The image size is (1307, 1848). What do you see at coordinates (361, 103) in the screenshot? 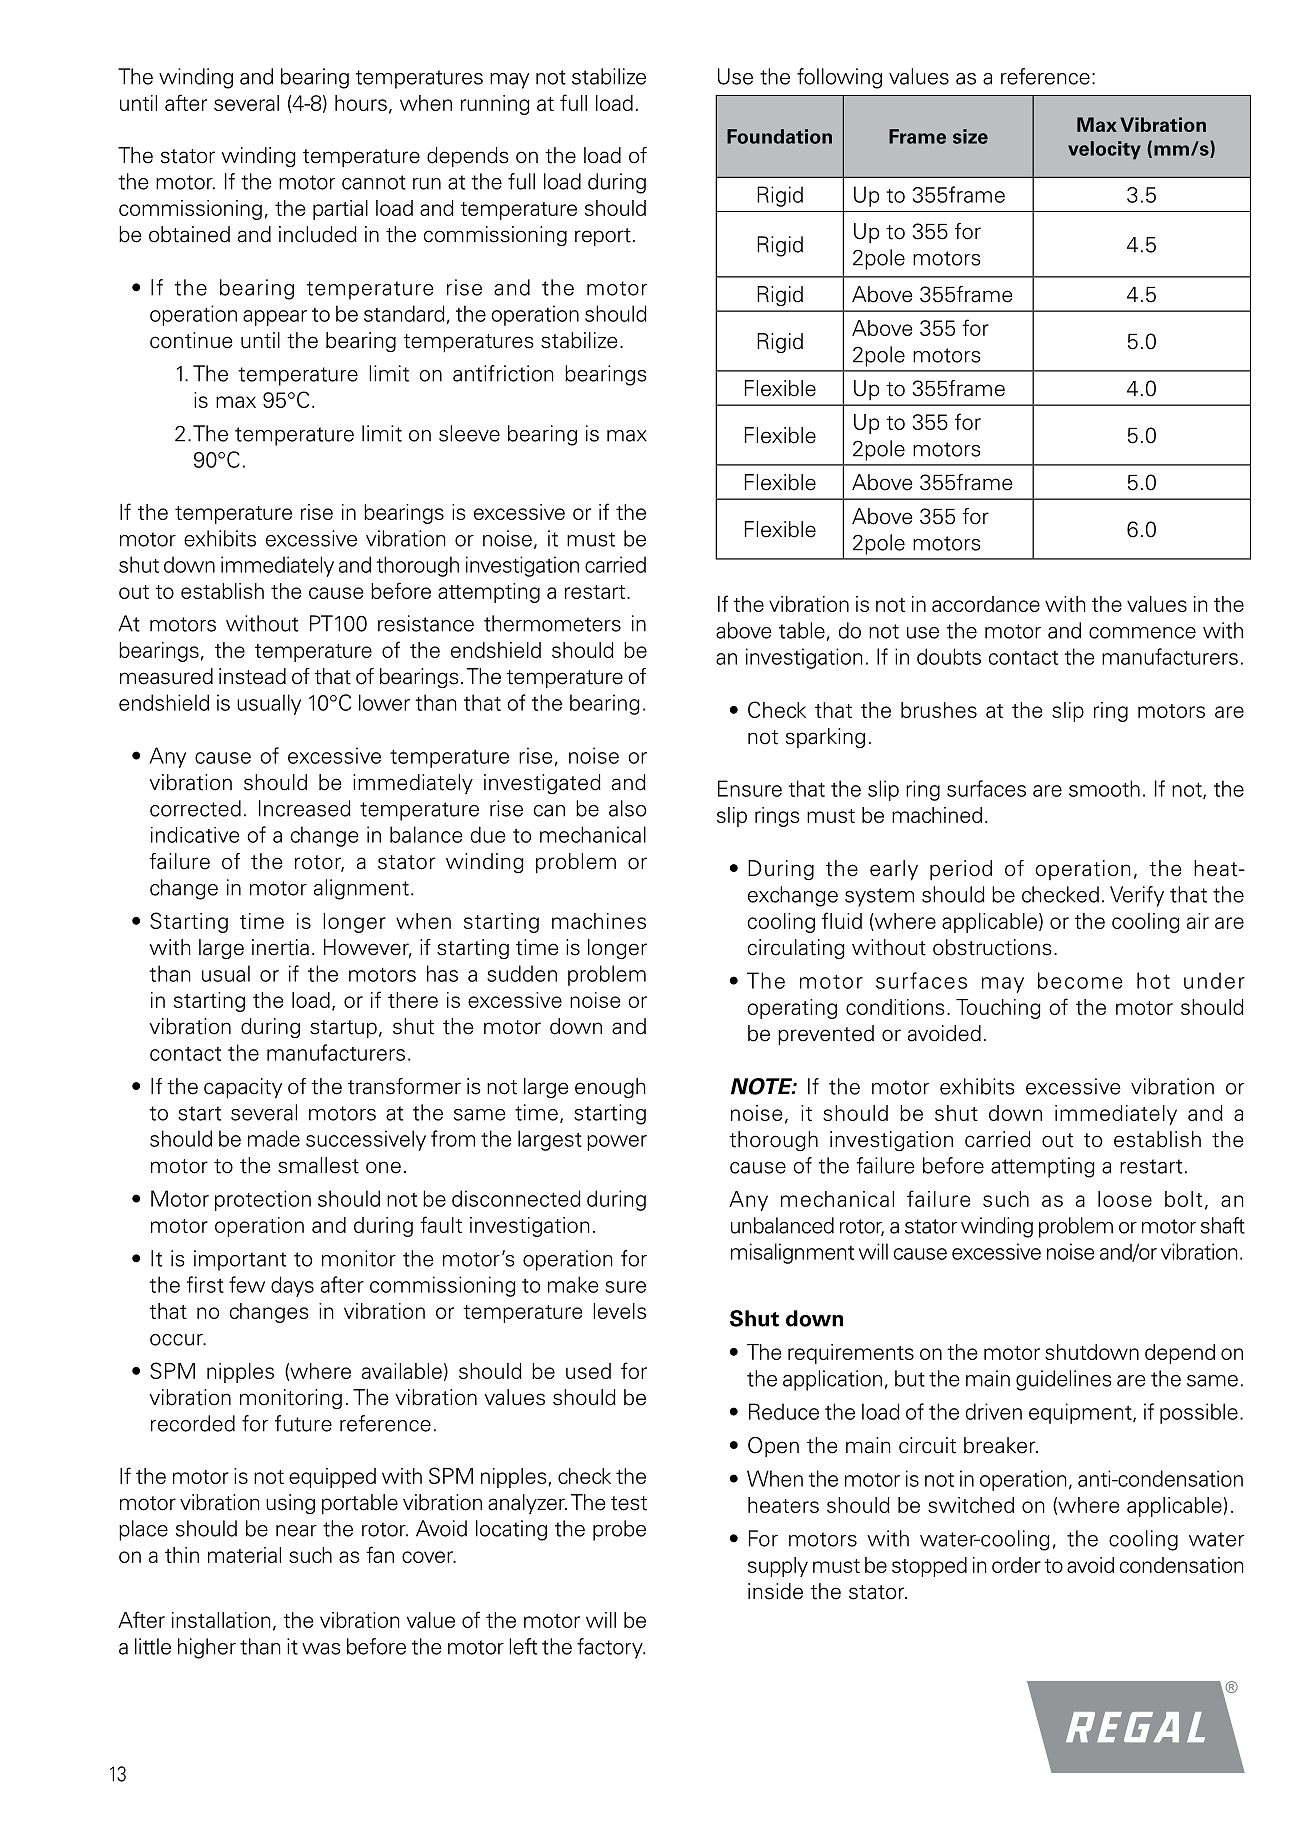
I see `hours` at bounding box center [361, 103].
